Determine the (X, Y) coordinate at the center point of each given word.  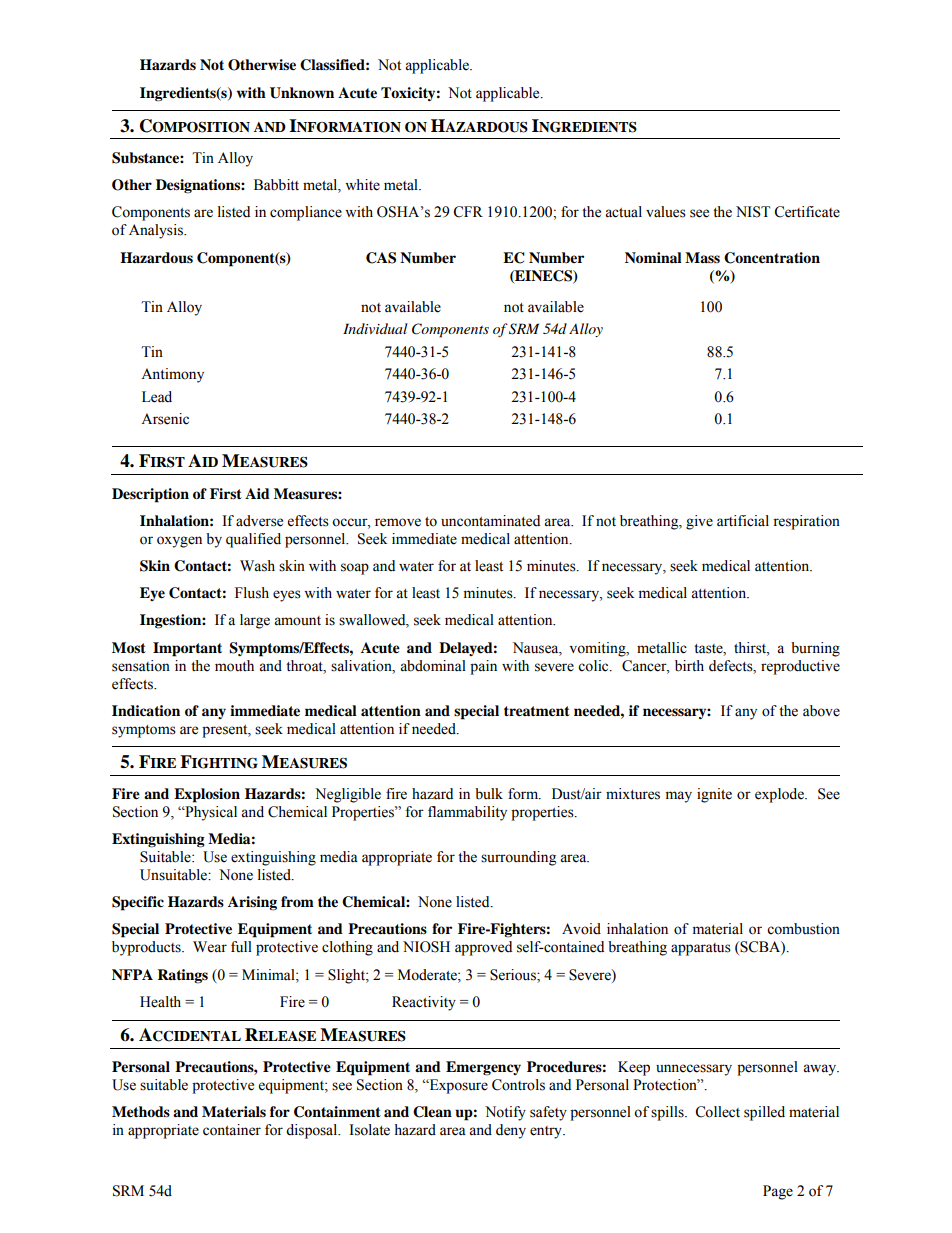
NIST (753, 212)
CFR (468, 212)
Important (187, 649)
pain (483, 667)
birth (689, 666)
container (232, 1130)
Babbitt (276, 185)
